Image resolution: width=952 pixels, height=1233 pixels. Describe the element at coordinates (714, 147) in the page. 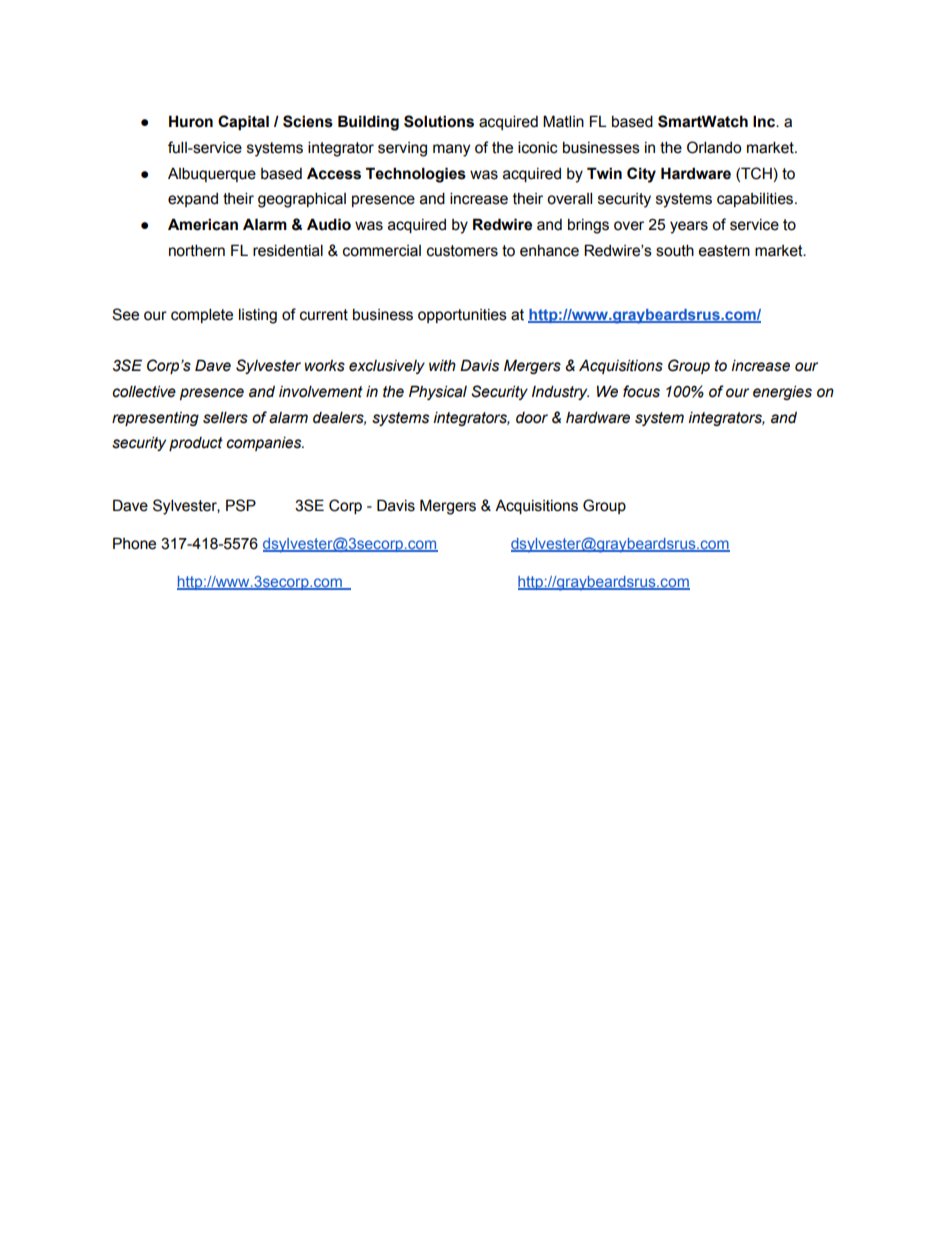

I see `Orlando` at that location.
